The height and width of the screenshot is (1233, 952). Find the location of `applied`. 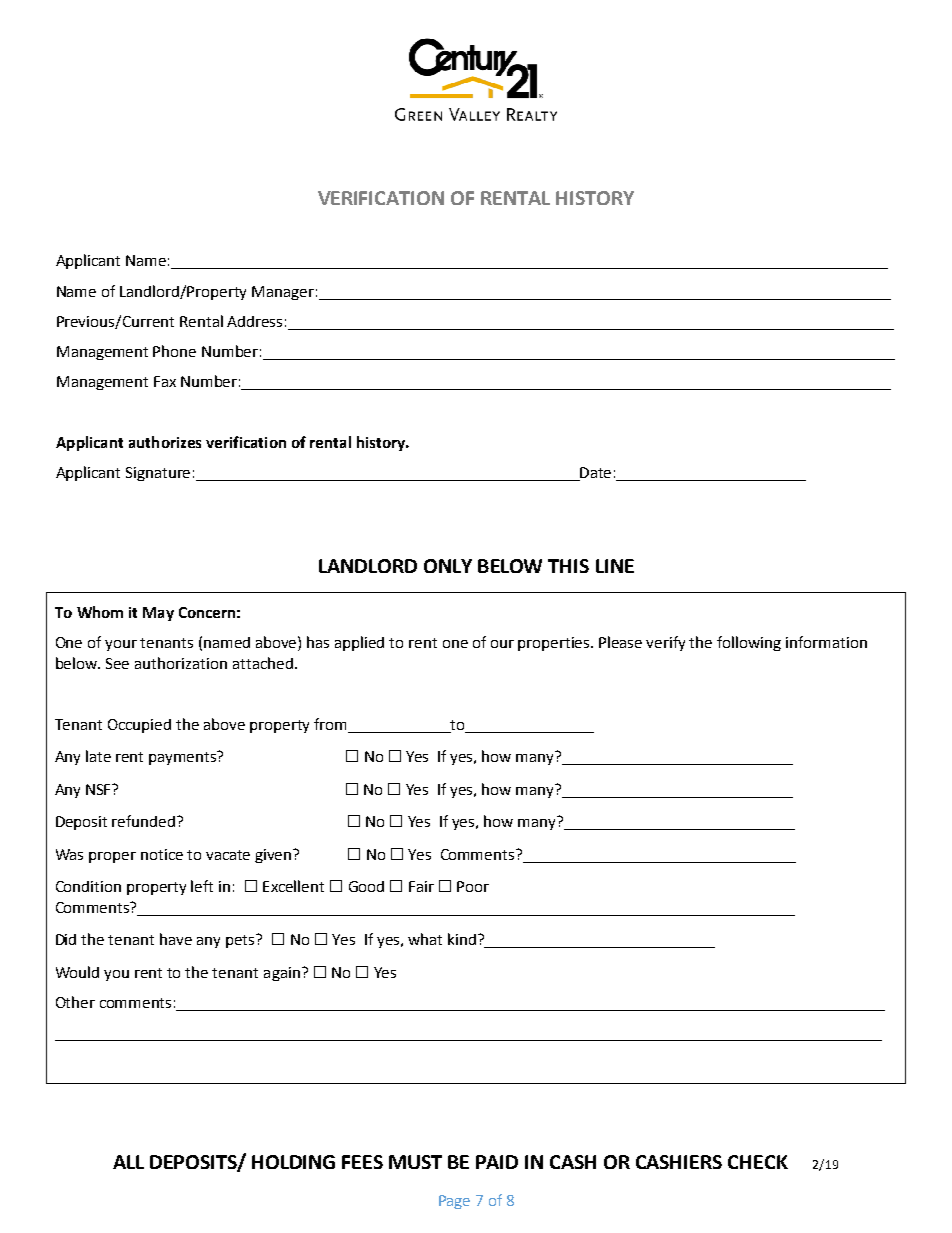

applied is located at coordinates (359, 643).
